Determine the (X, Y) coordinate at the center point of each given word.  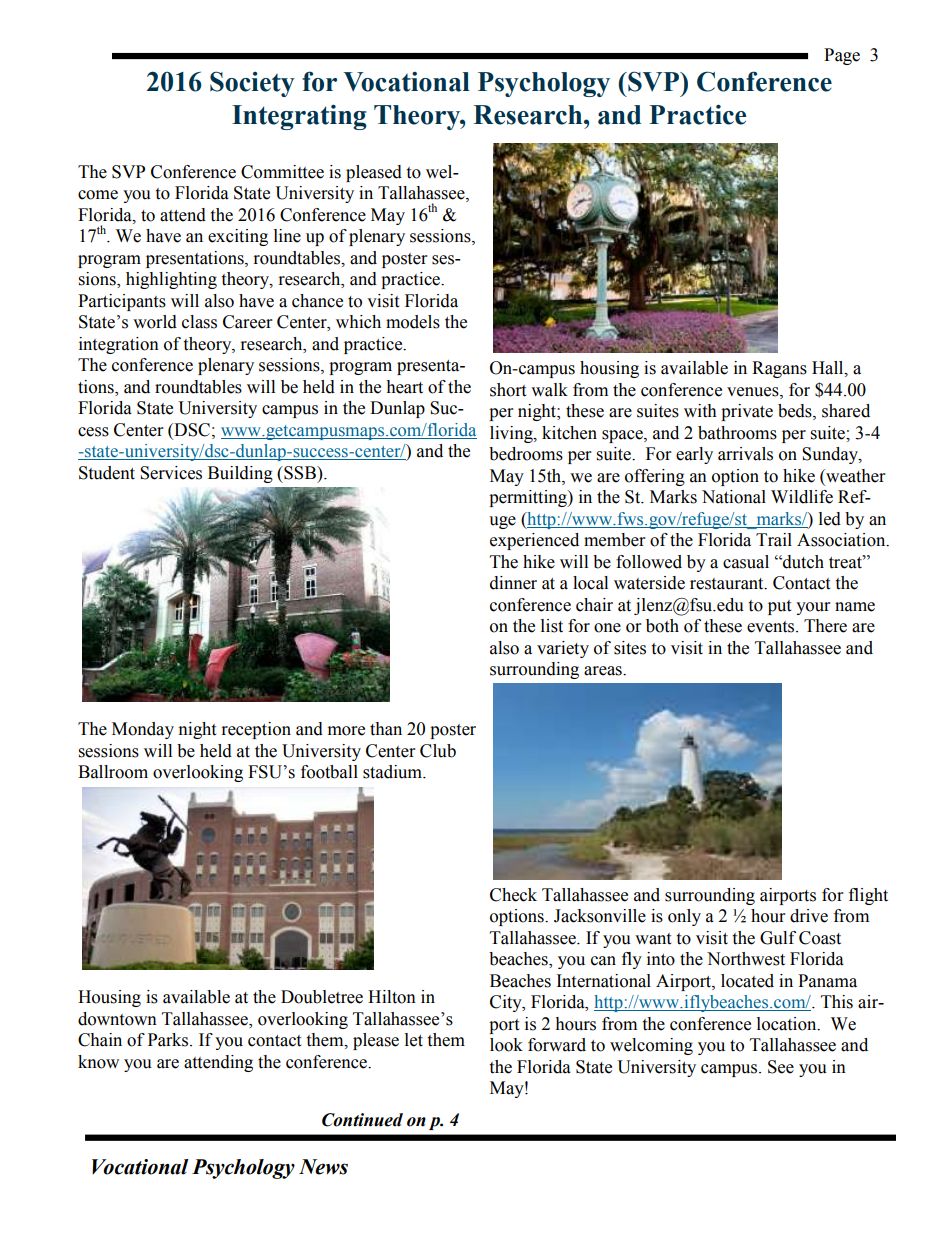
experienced (534, 541)
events (772, 627)
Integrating (299, 117)
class (199, 322)
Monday (143, 730)
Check (513, 895)
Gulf (778, 938)
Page (842, 56)
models (413, 322)
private (747, 412)
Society (252, 84)
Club (438, 751)
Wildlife (802, 497)
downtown (117, 1019)
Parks (169, 1040)
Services (171, 473)
